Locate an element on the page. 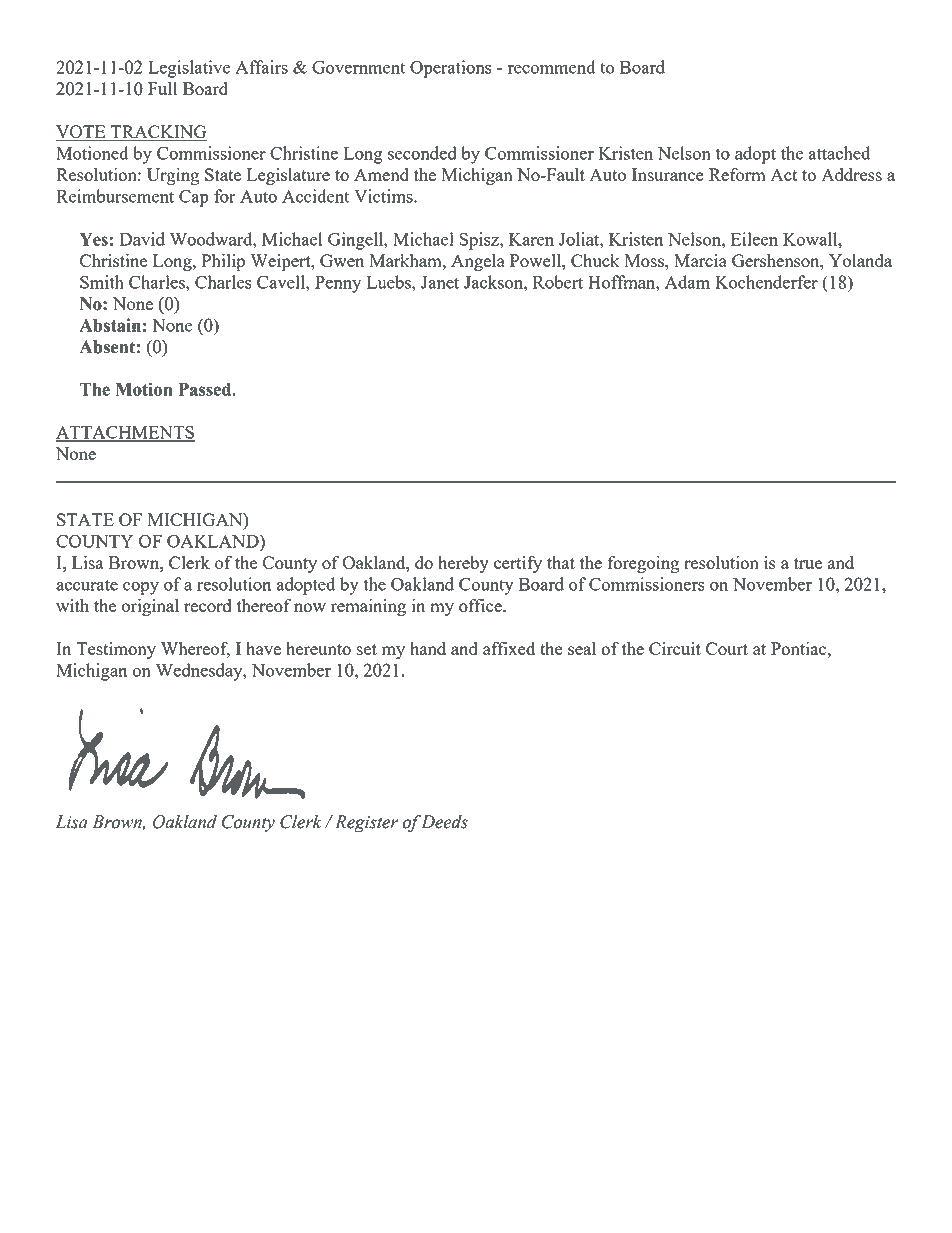 Image resolution: width=952 pixels, height=1233 pixels. Deeds is located at coordinates (444, 822).
